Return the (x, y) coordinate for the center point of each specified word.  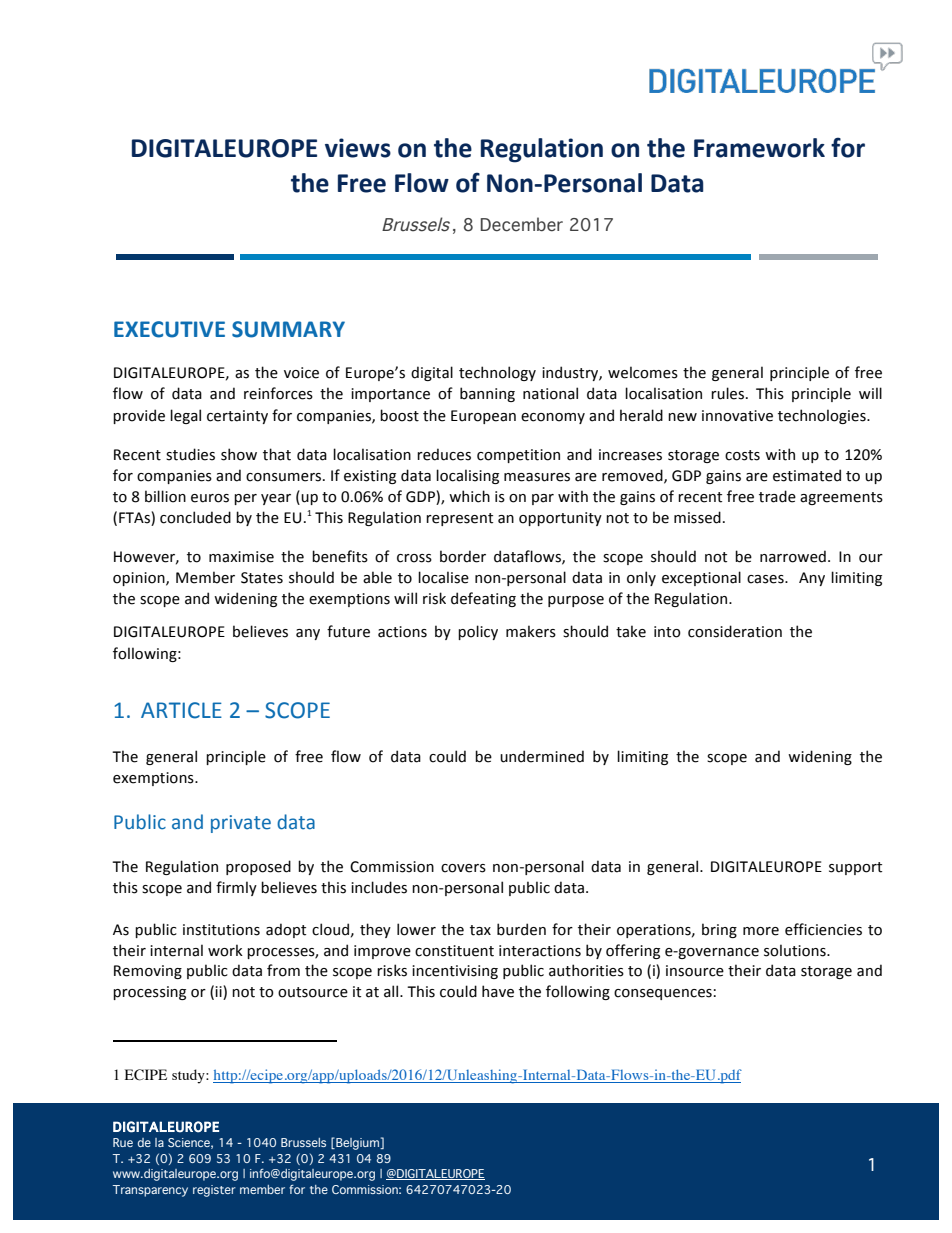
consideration (735, 631)
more (761, 931)
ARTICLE (181, 710)
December (522, 224)
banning (487, 394)
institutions (221, 930)
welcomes (643, 372)
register (214, 1191)
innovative (737, 416)
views (358, 148)
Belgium (357, 1144)
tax (480, 930)
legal (185, 416)
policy (478, 632)
